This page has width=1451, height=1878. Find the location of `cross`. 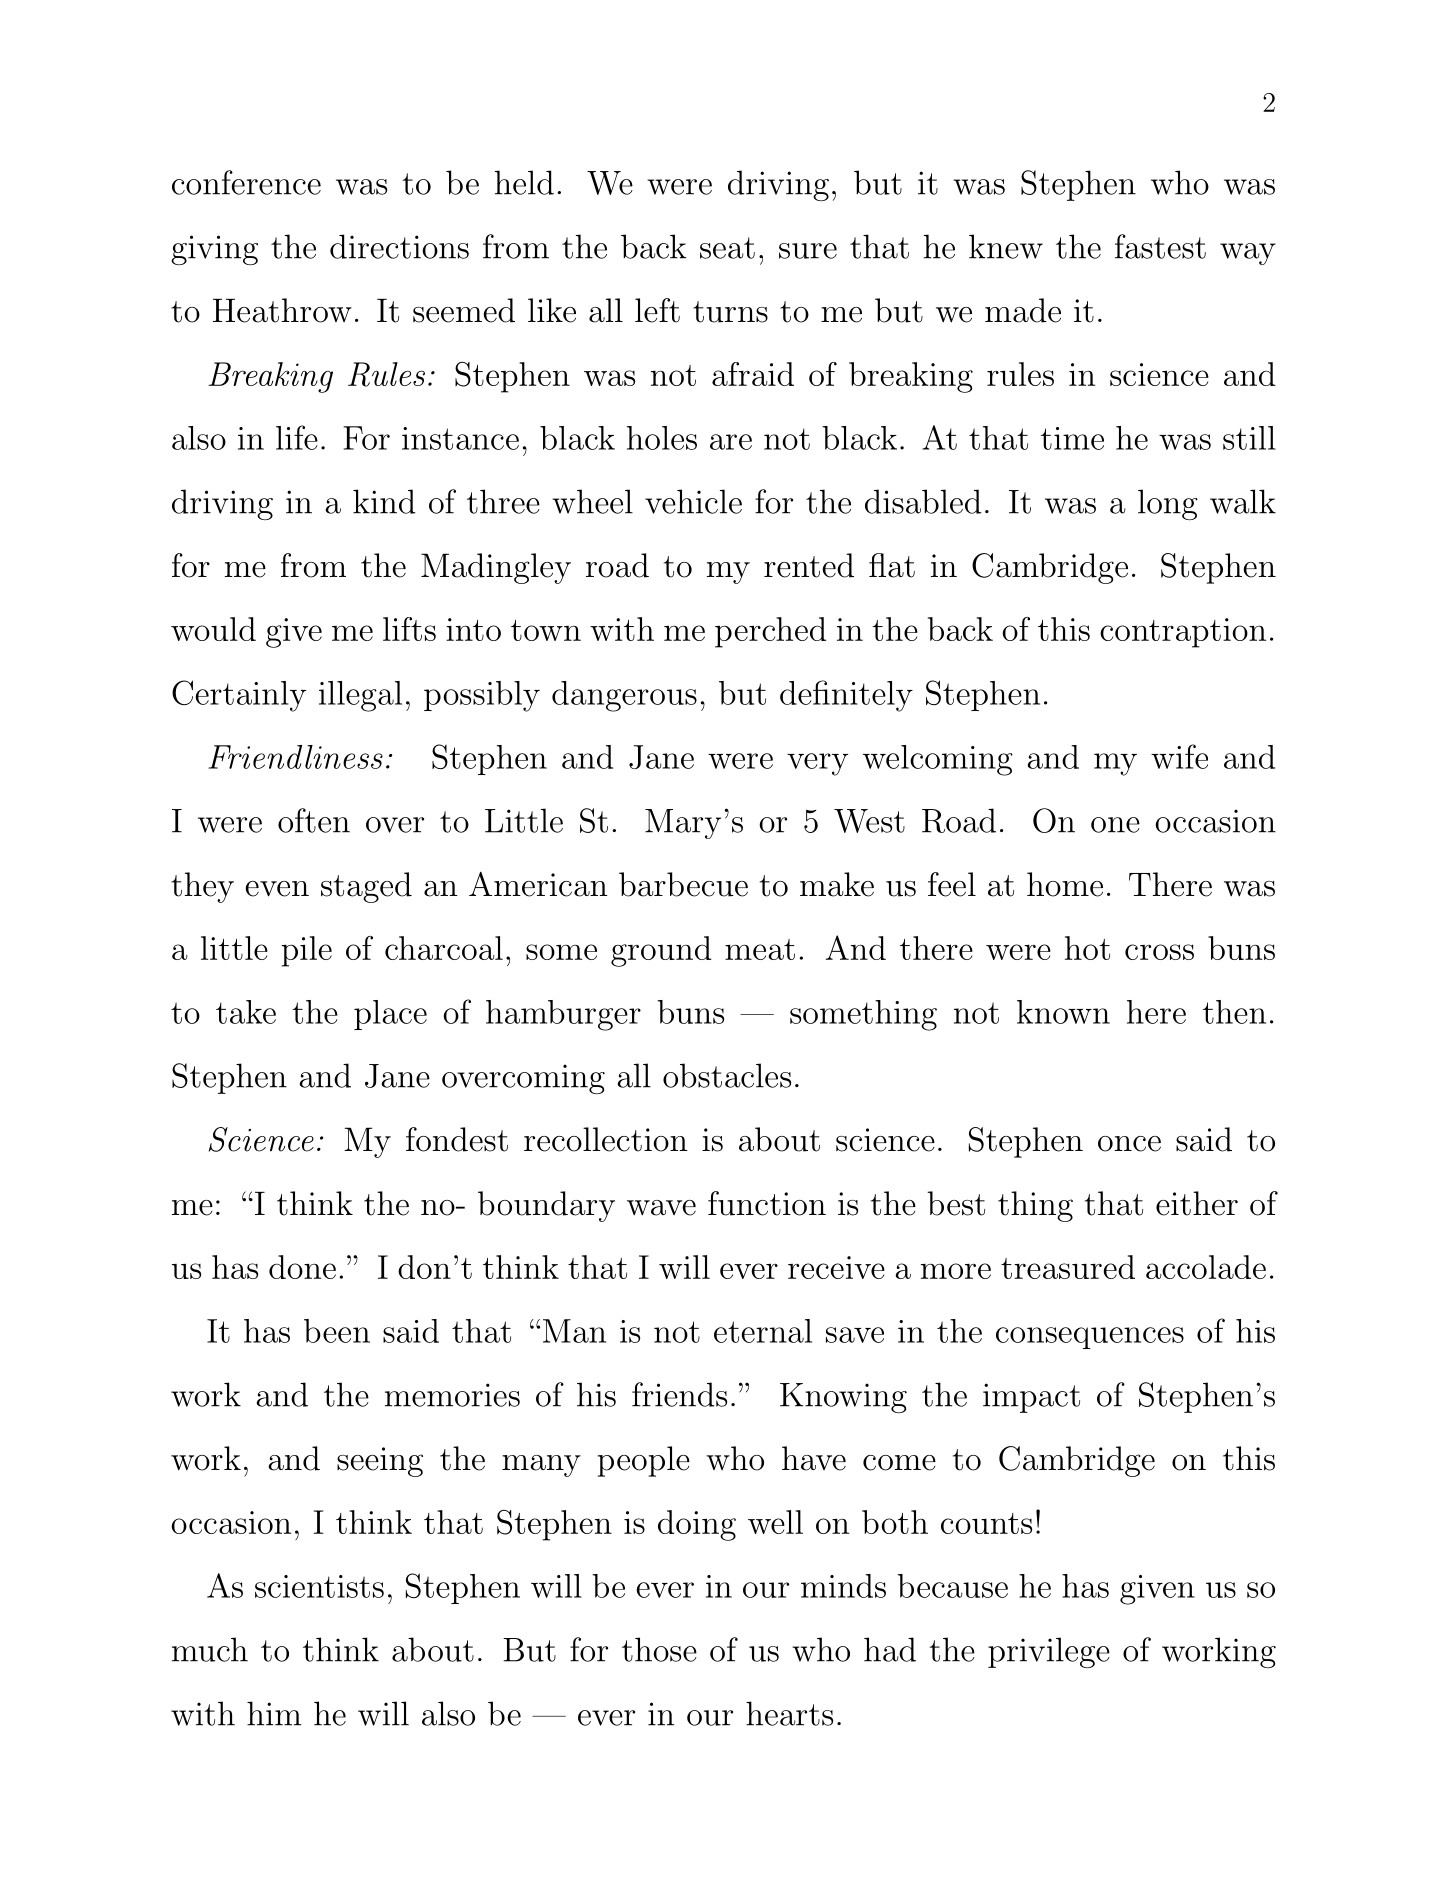

cross is located at coordinates (1159, 952).
